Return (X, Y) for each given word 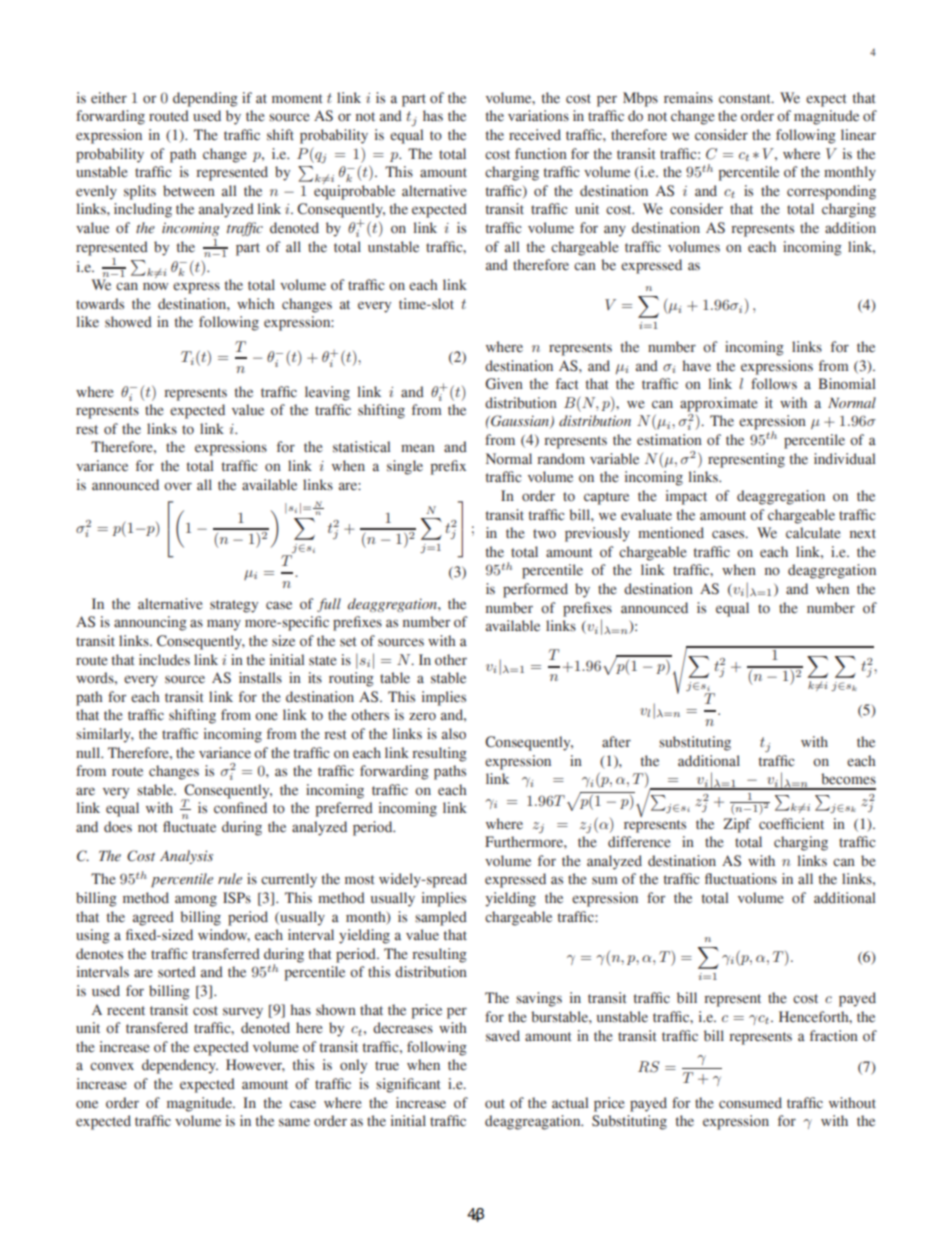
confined (240, 808)
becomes (848, 779)
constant (746, 99)
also (454, 734)
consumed (750, 1103)
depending (205, 99)
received (535, 135)
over (178, 486)
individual (844, 459)
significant (408, 1085)
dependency (180, 1066)
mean (418, 448)
